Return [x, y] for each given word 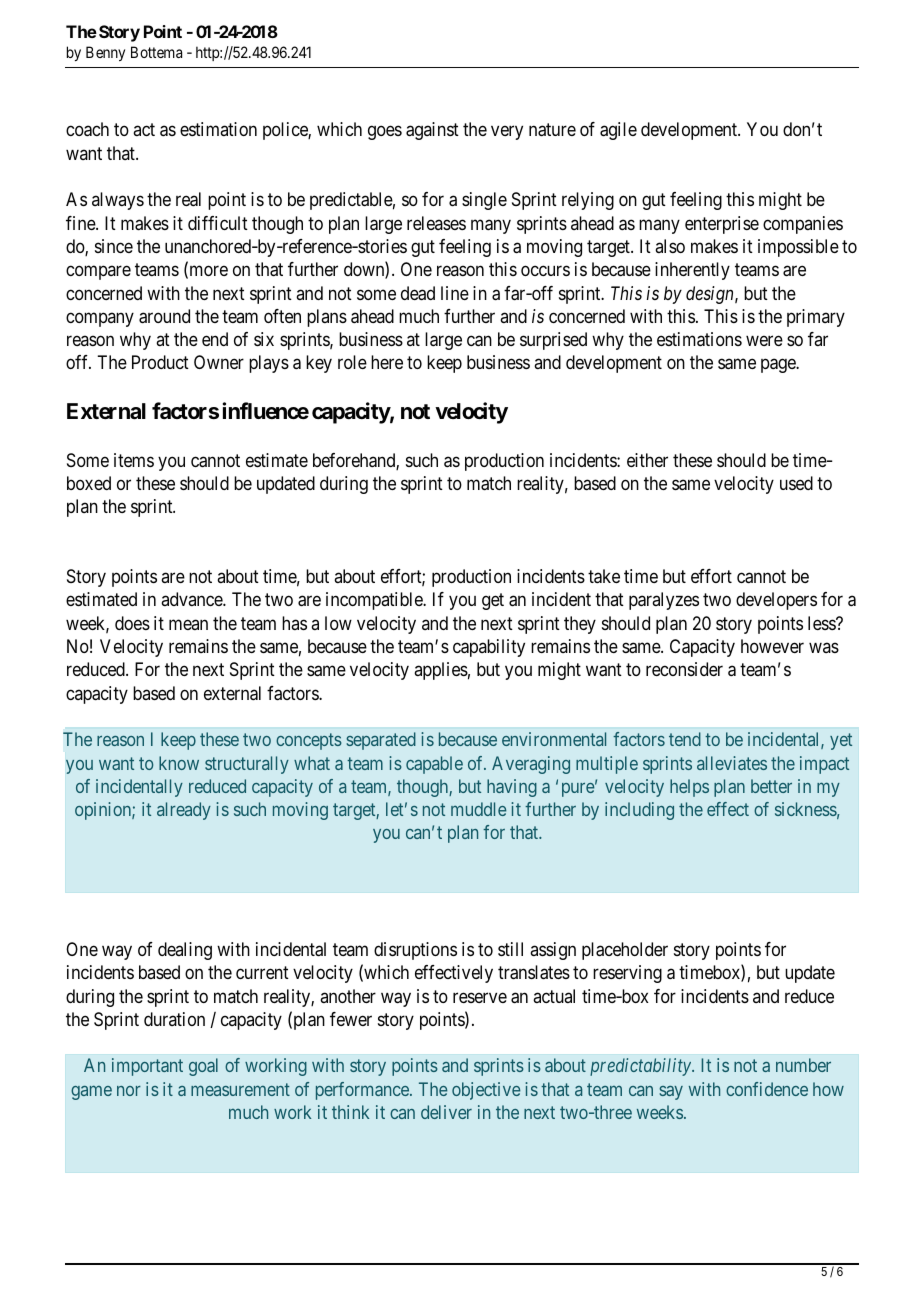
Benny [105, 53]
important [147, 1067]
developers [776, 601]
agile [618, 131]
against [432, 131]
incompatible [375, 601]
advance [192, 599]
